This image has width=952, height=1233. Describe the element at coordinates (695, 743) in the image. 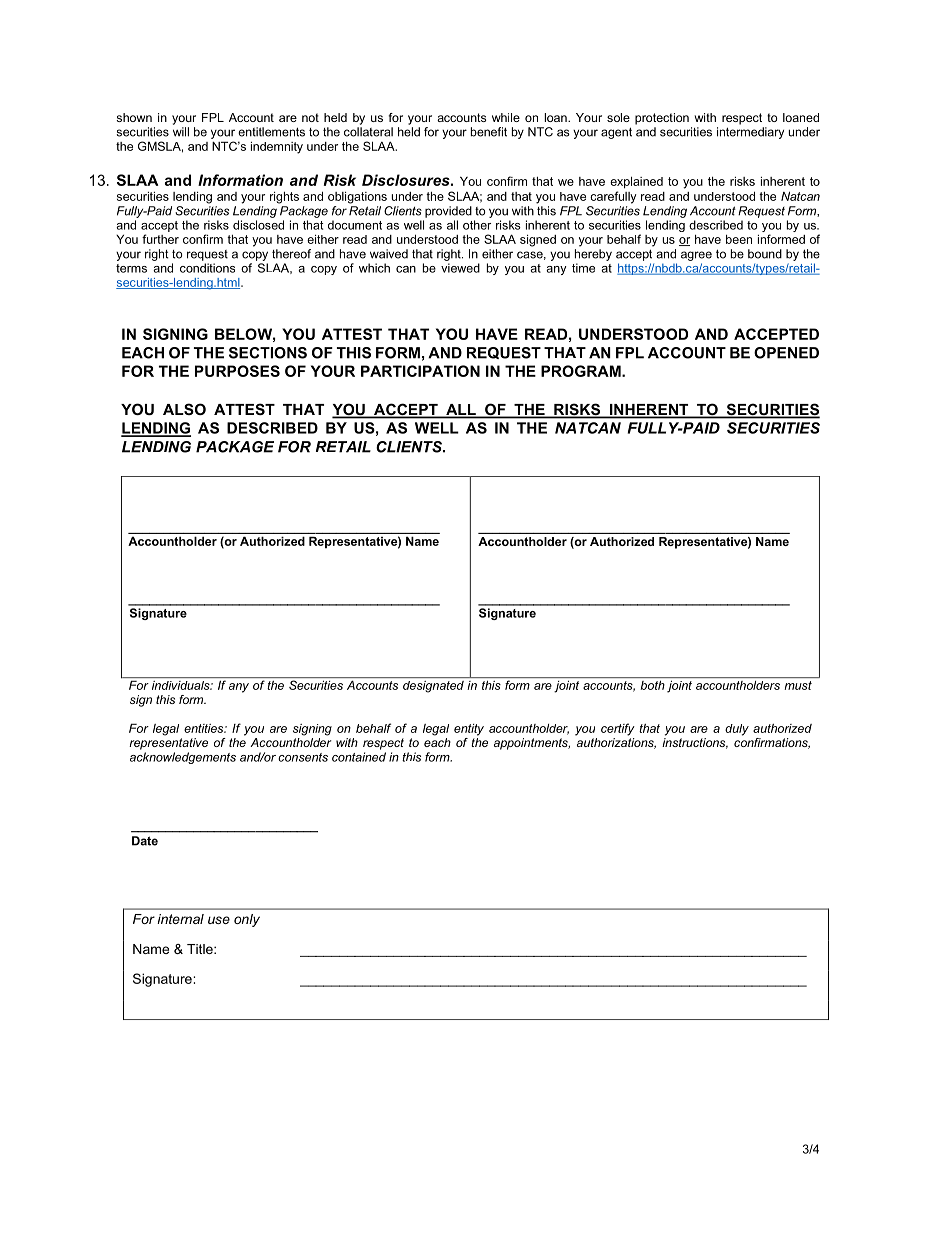

I see `instructions` at that location.
